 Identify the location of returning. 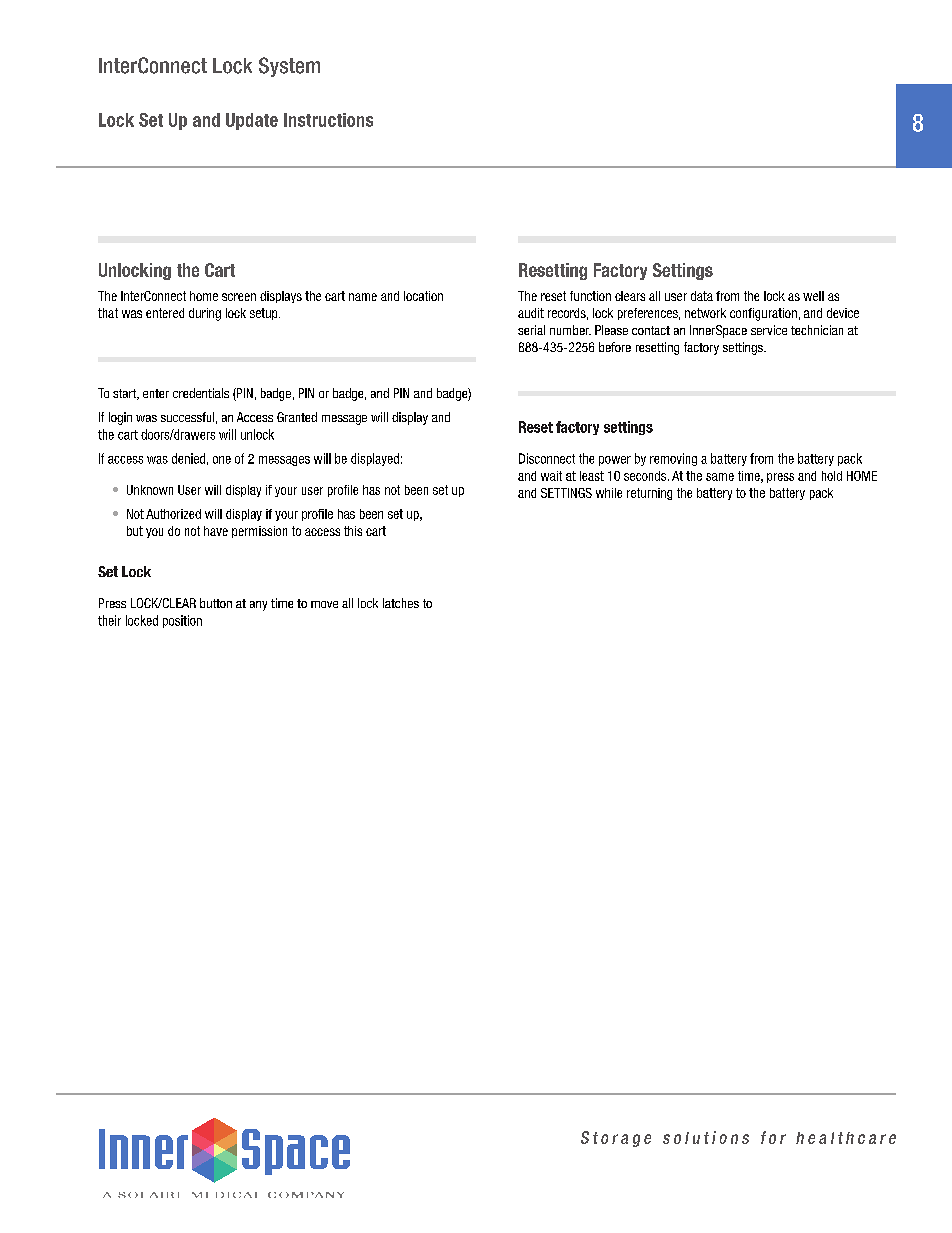
(649, 494).
